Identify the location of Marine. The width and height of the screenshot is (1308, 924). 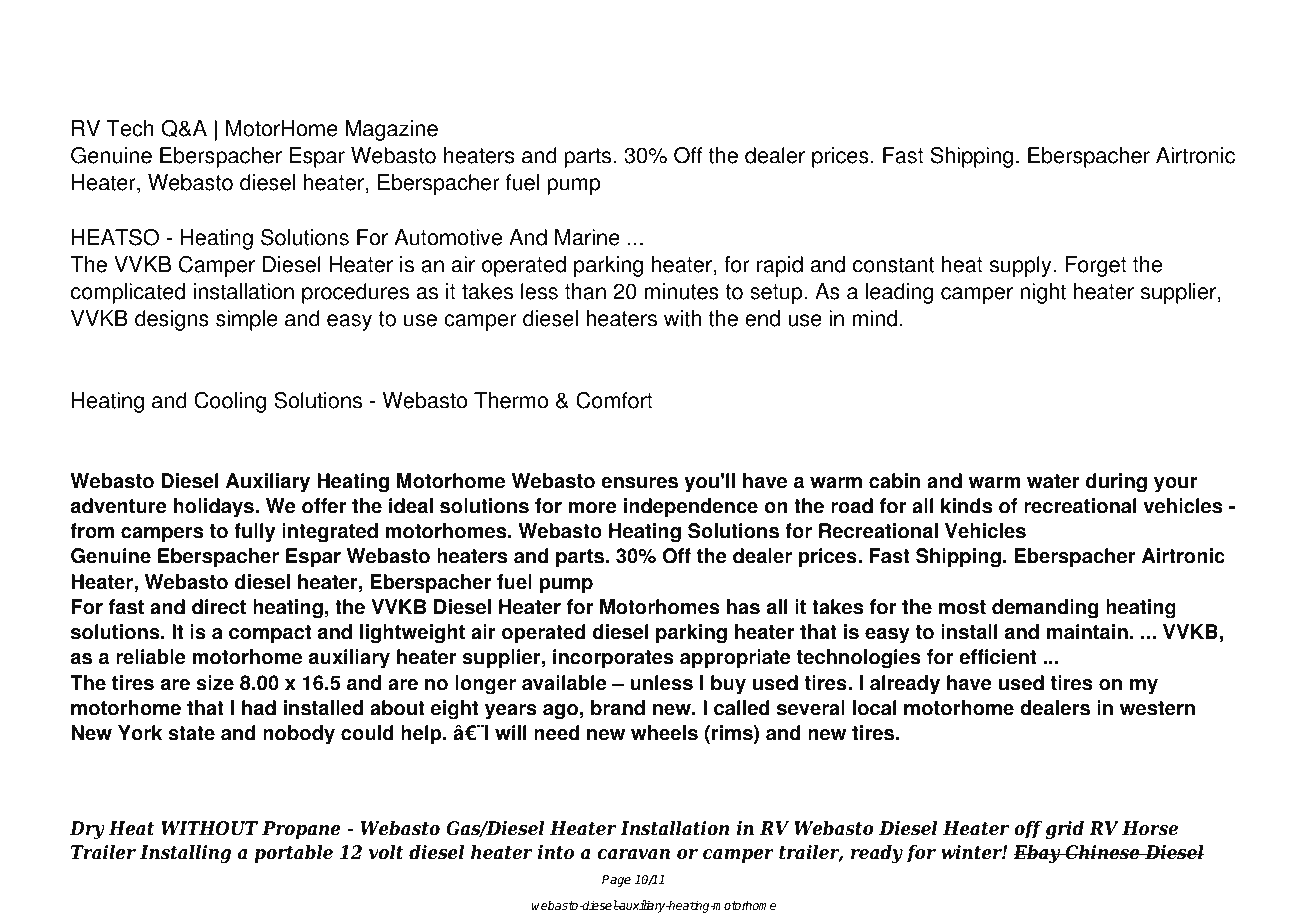
(587, 237).
